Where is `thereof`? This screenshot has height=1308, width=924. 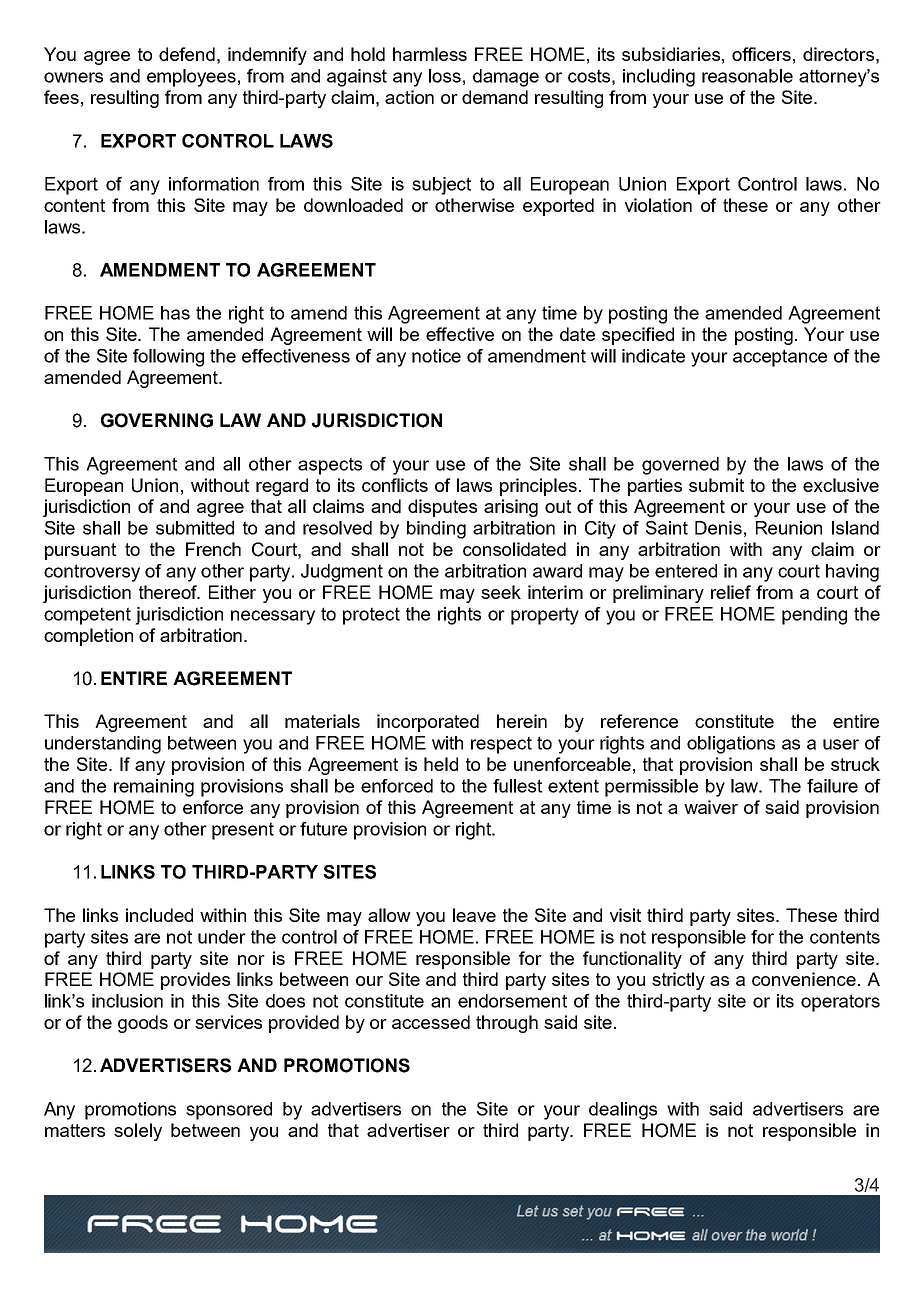 thereof is located at coordinates (169, 592).
